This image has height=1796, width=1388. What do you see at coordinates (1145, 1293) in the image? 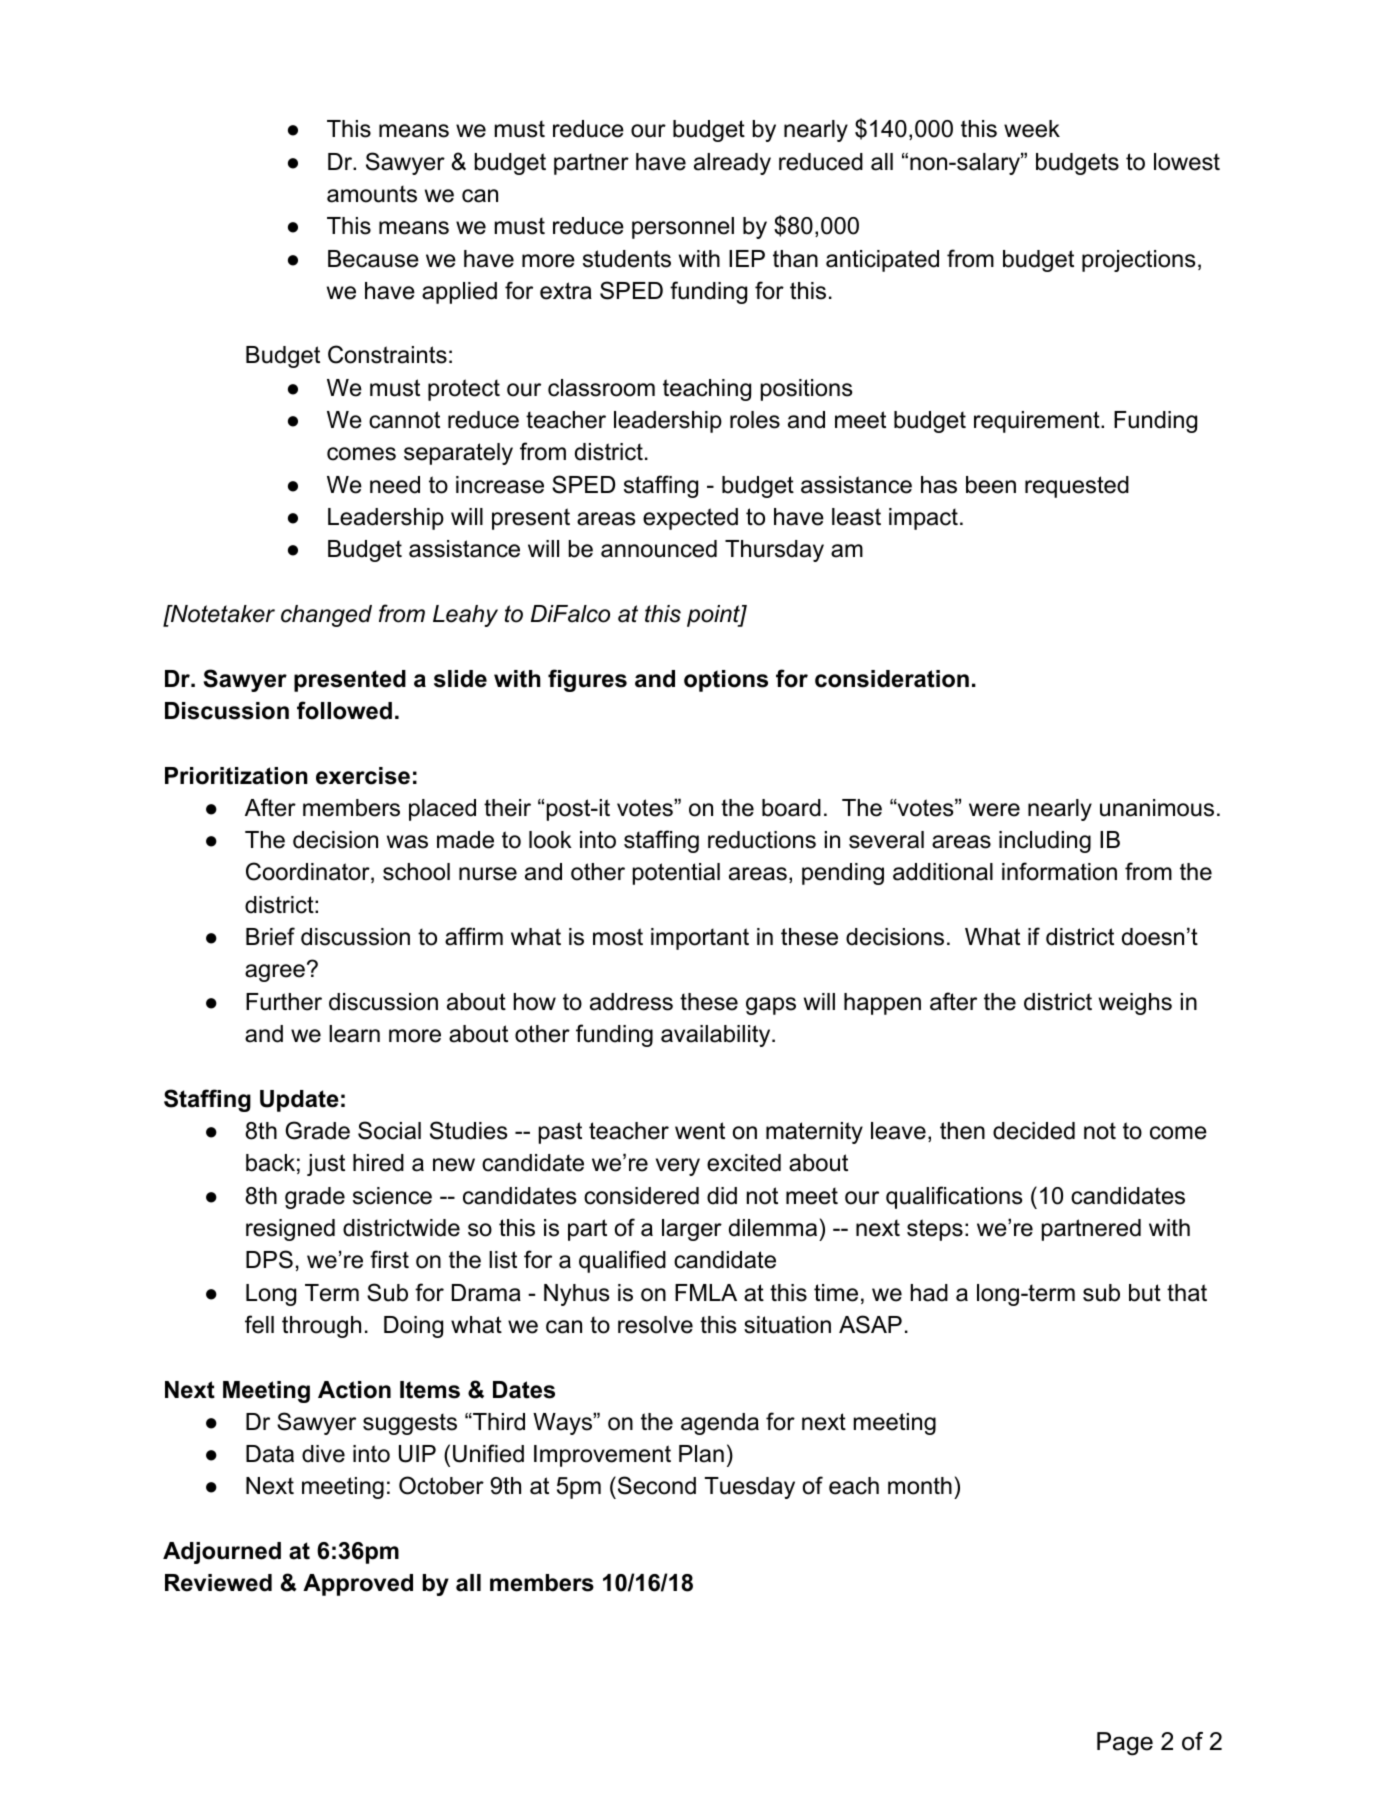
I see `but` at bounding box center [1145, 1293].
